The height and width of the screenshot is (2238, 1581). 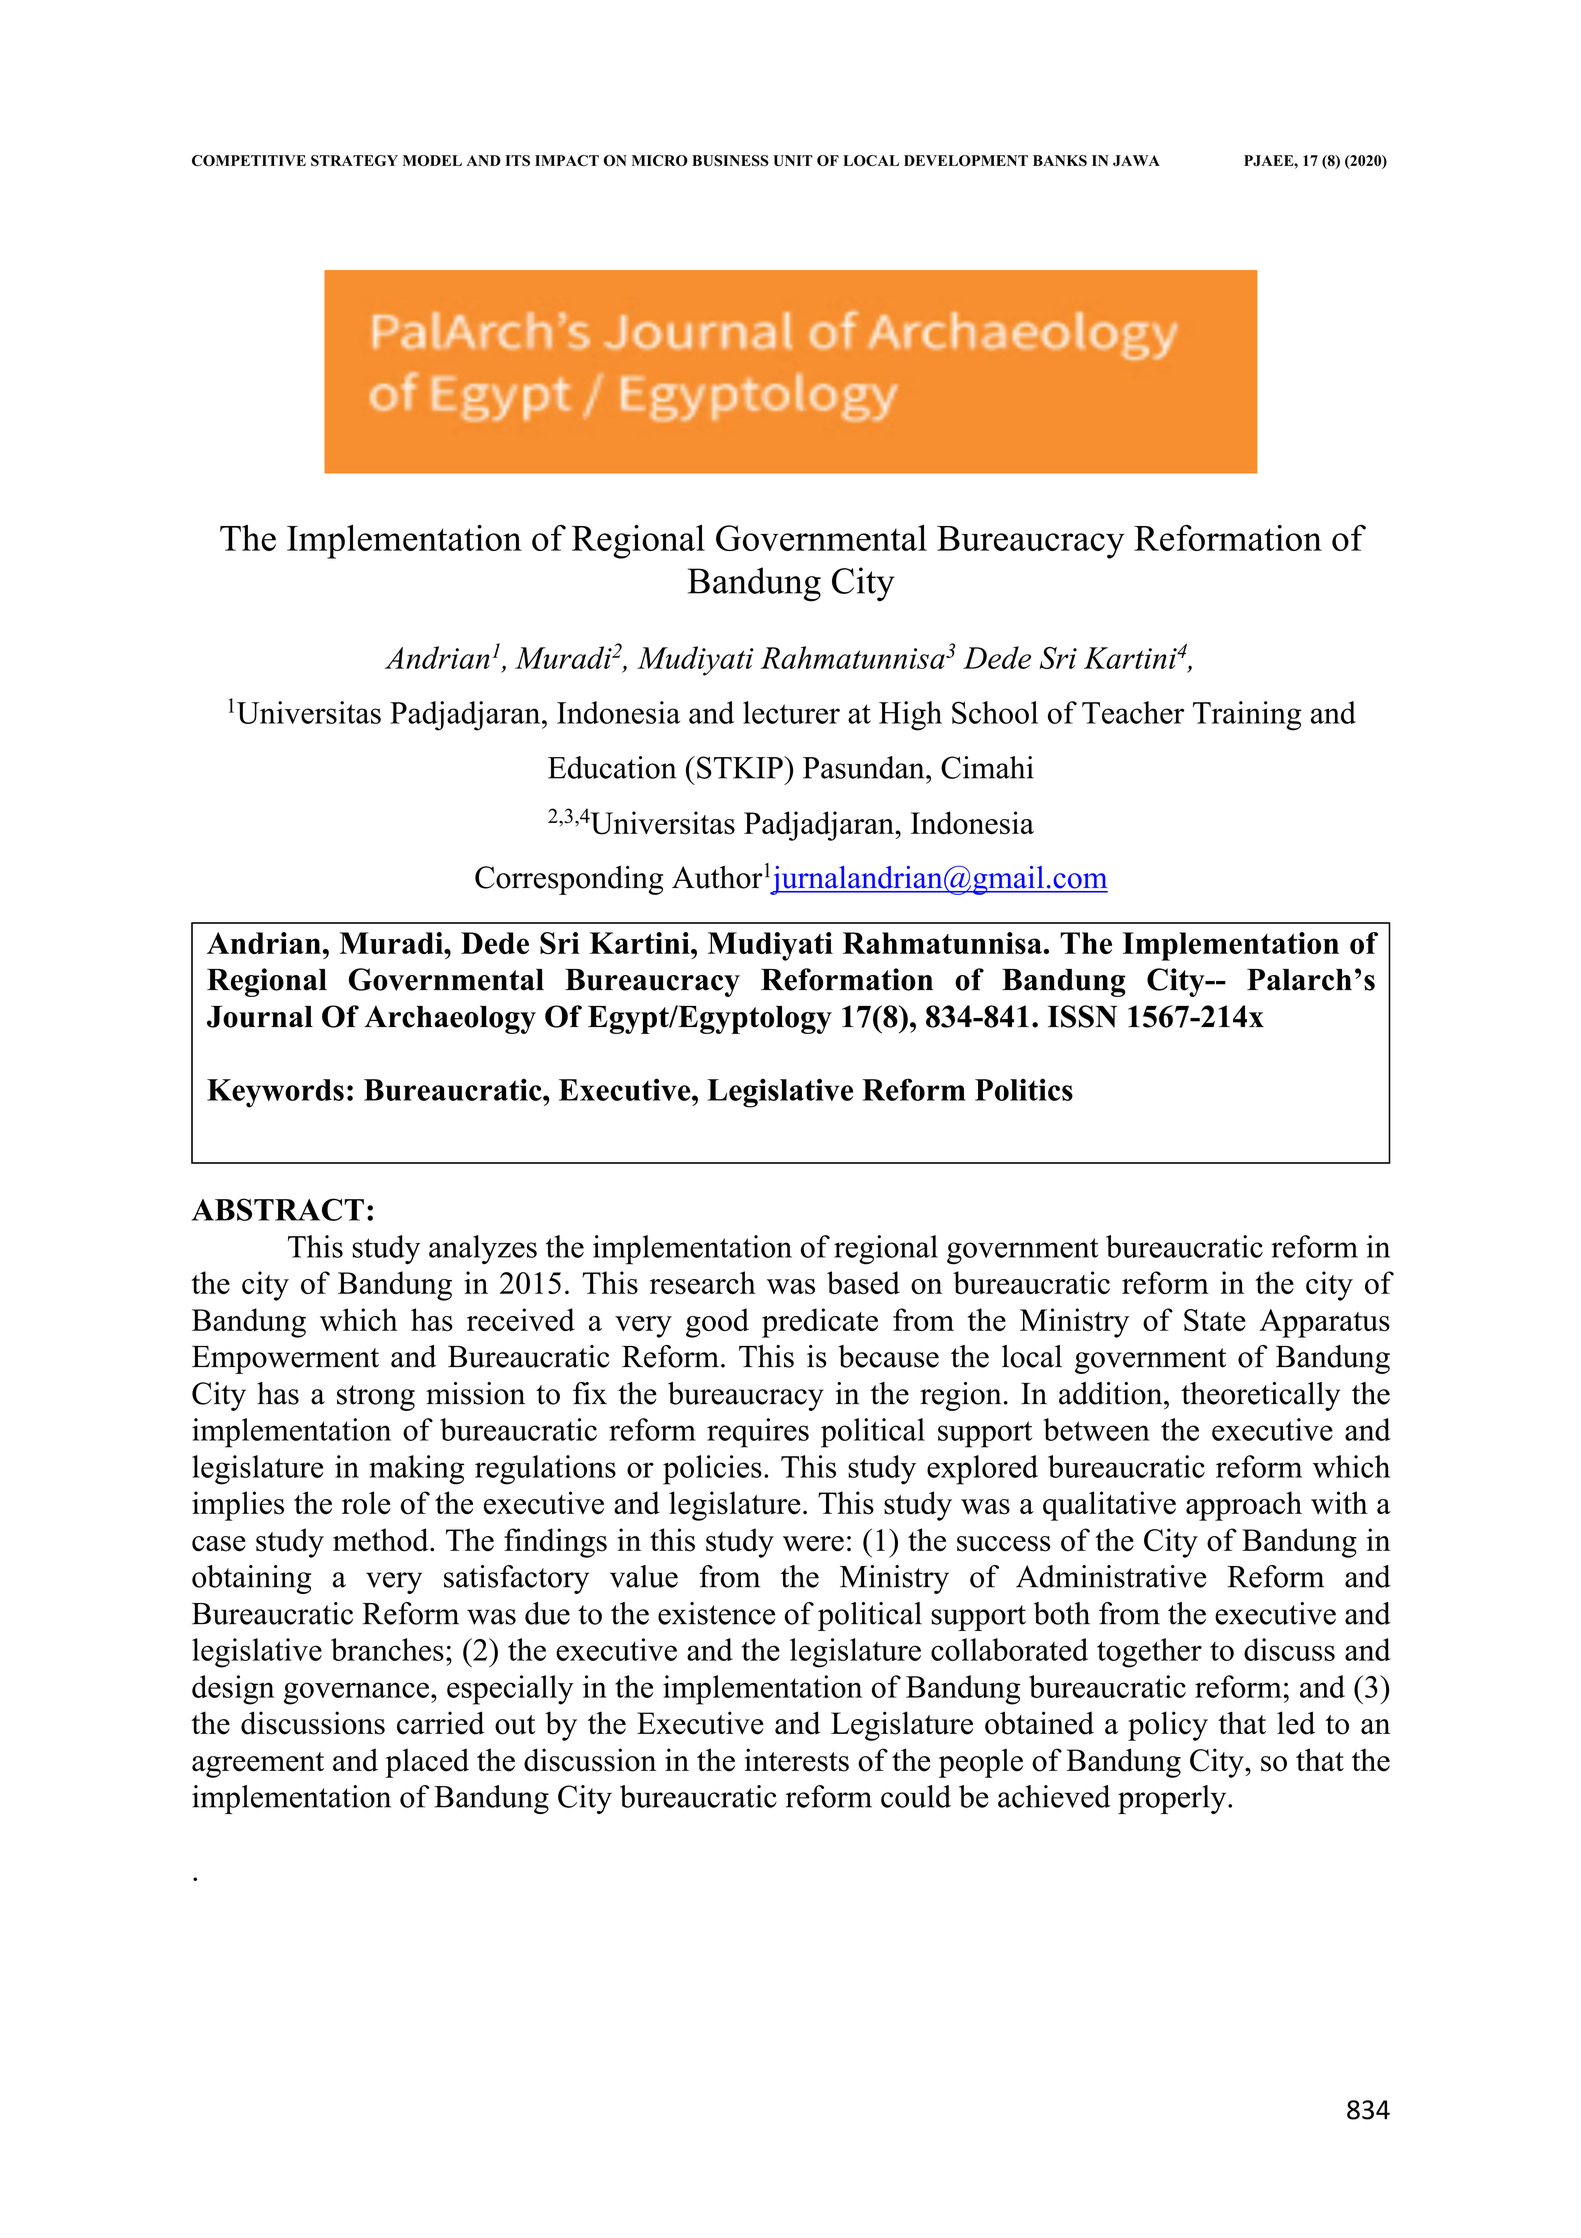 What do you see at coordinates (260, 1016) in the screenshot?
I see `Journal` at bounding box center [260, 1016].
